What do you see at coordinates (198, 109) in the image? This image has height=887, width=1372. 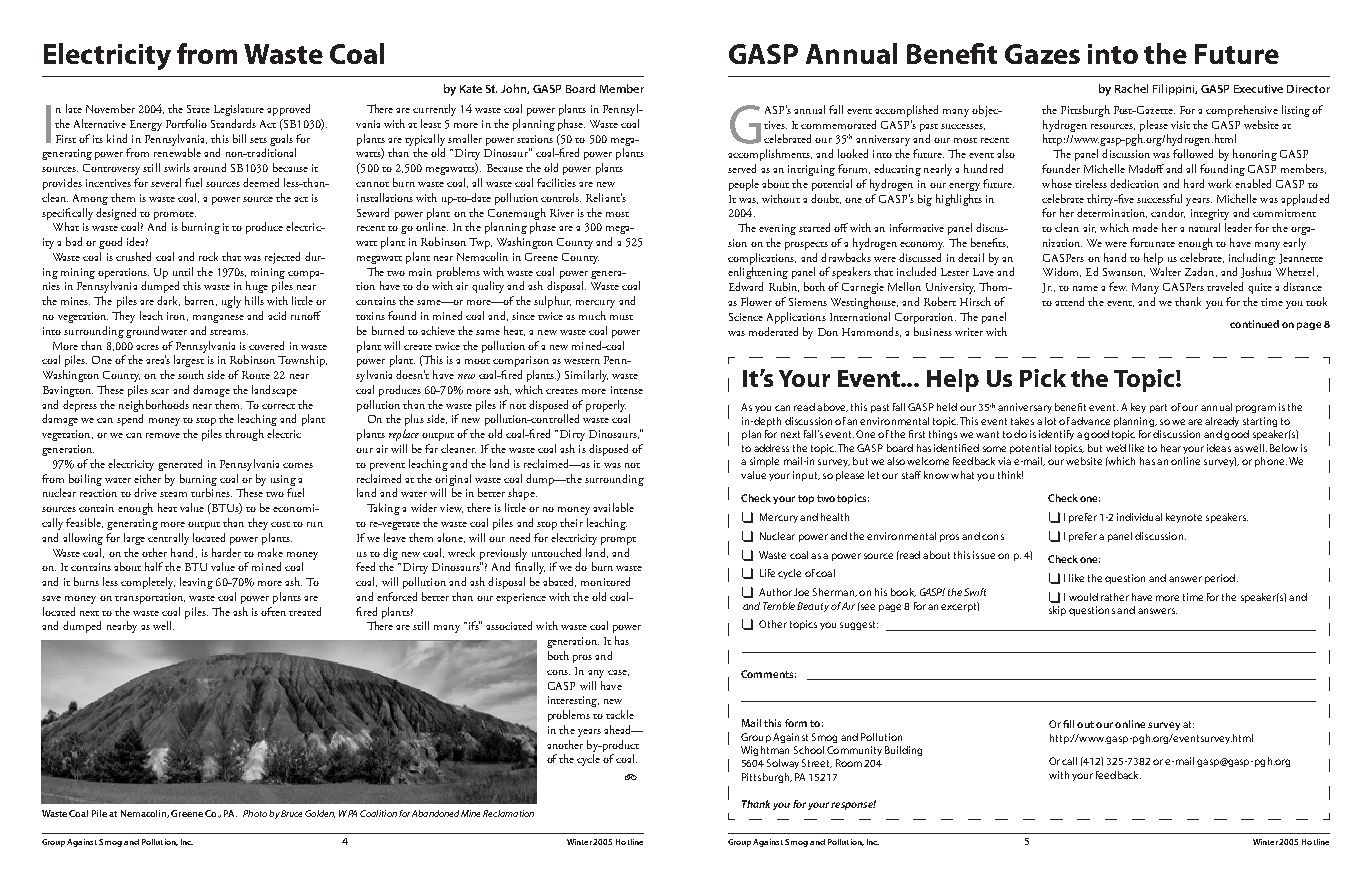 I see `State` at bounding box center [198, 109].
